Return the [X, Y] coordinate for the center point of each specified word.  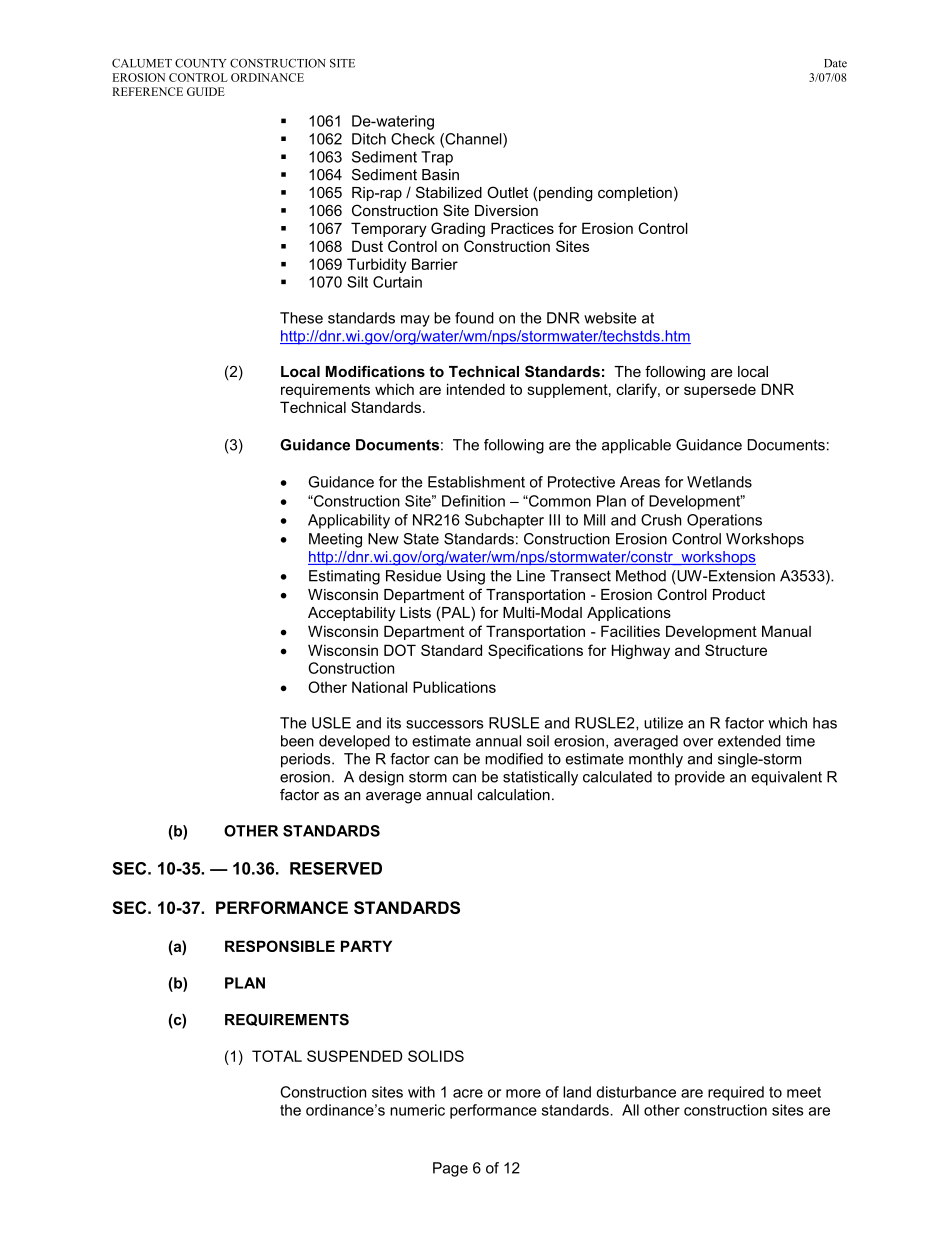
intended [476, 389]
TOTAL [277, 1056]
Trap [437, 158]
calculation [513, 795]
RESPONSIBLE [280, 946]
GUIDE [206, 91]
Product [739, 594]
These [301, 318]
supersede [720, 390]
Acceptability [351, 614]
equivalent [786, 778]
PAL [457, 612]
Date [835, 63]
